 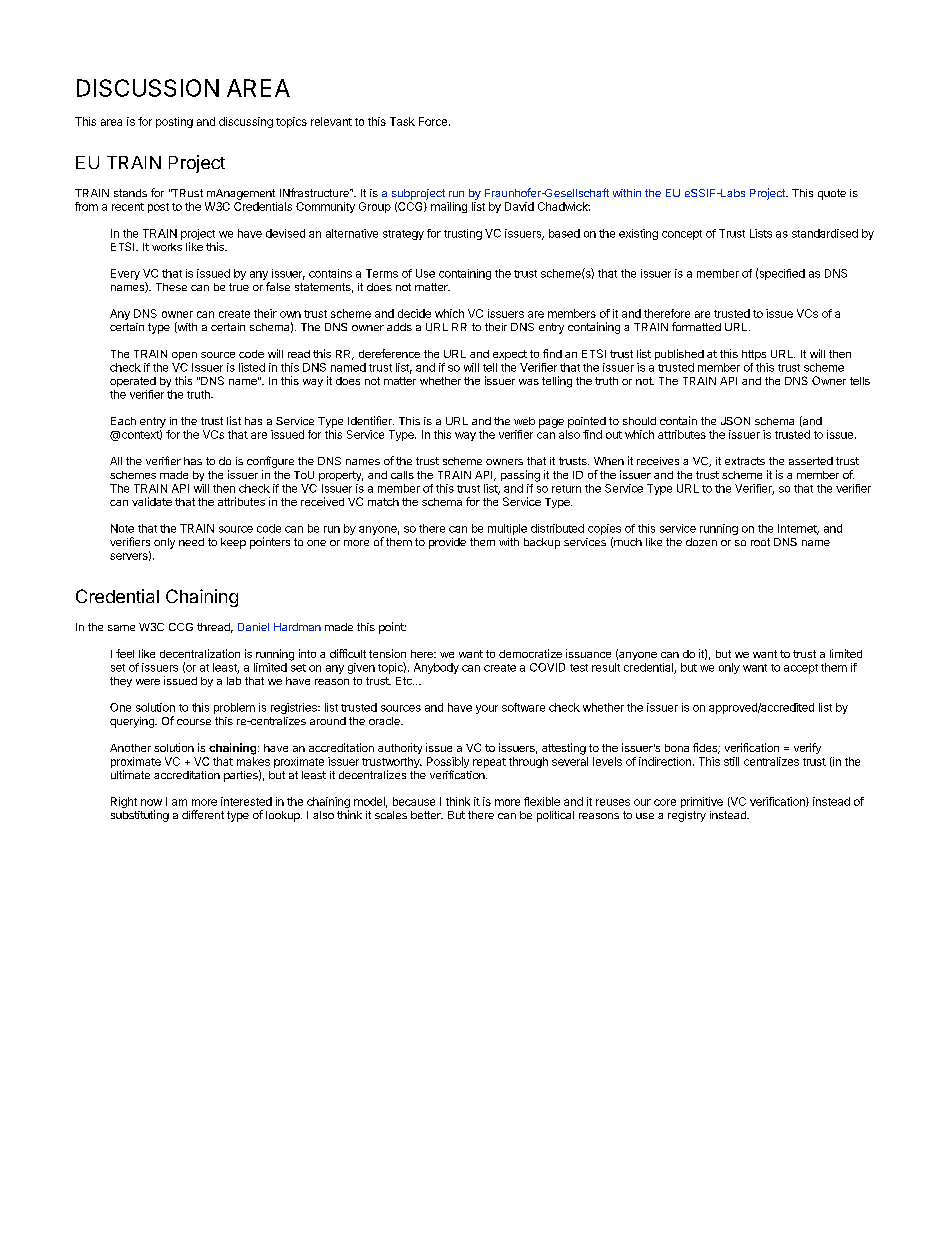 I want to click on provide, so click(x=447, y=543).
